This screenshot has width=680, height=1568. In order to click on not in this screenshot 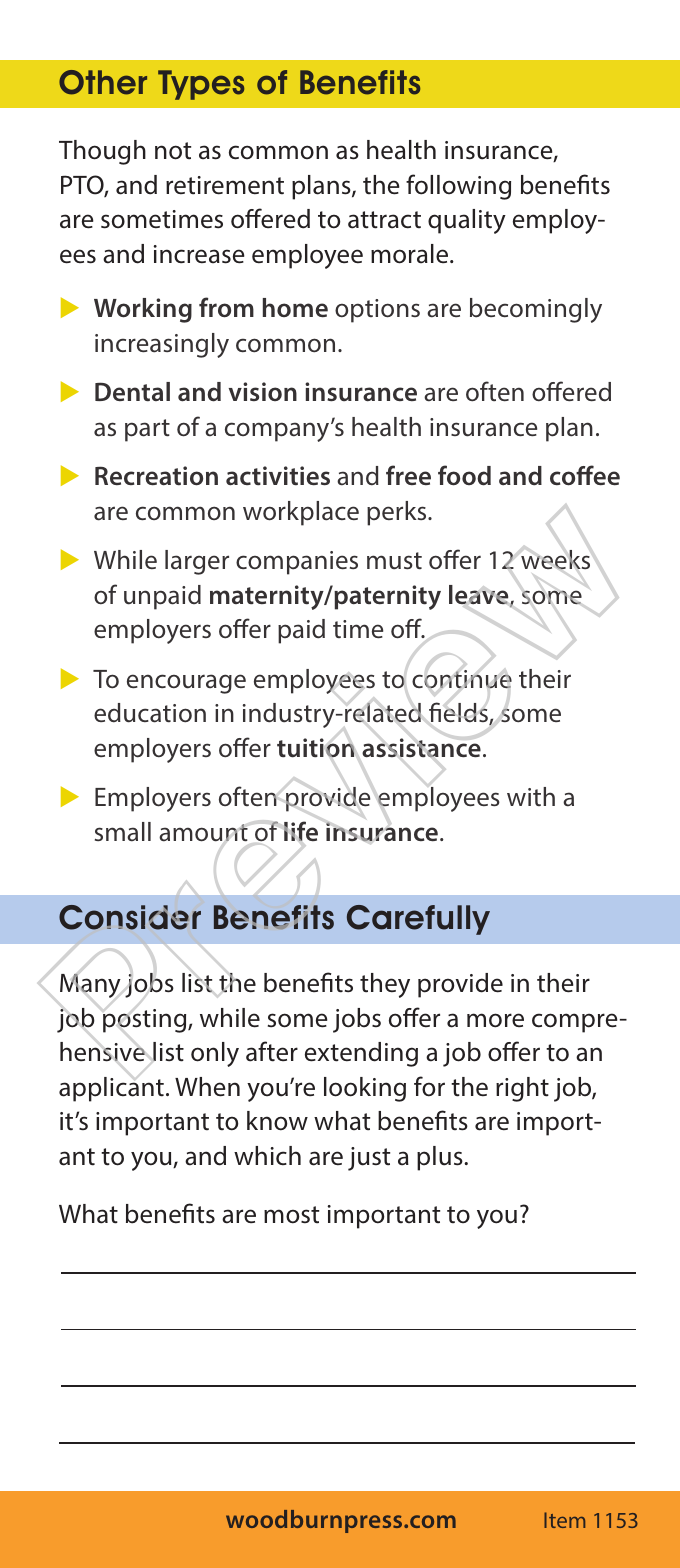, I will do `click(173, 151)`.
